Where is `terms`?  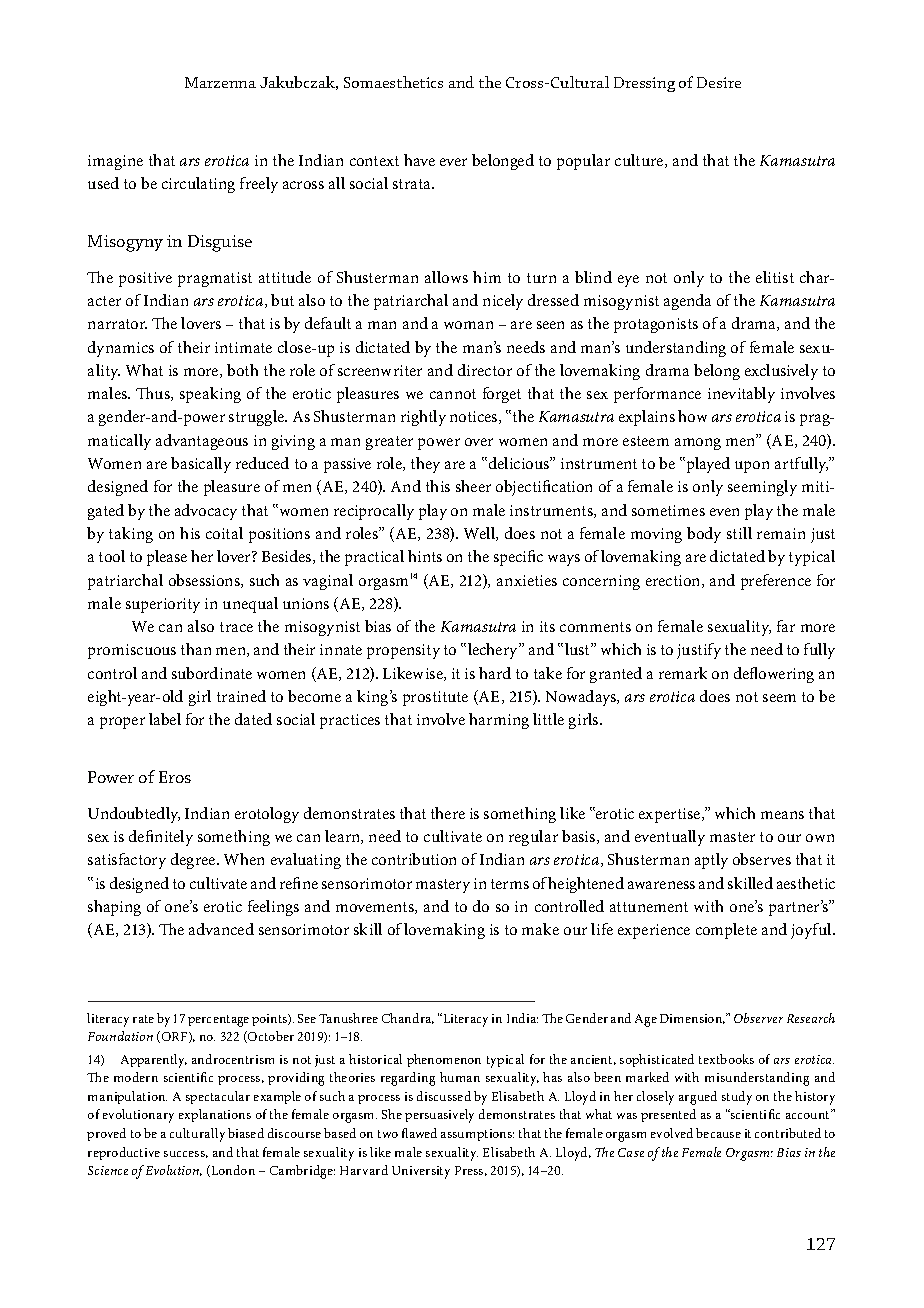
terms is located at coordinates (510, 884).
